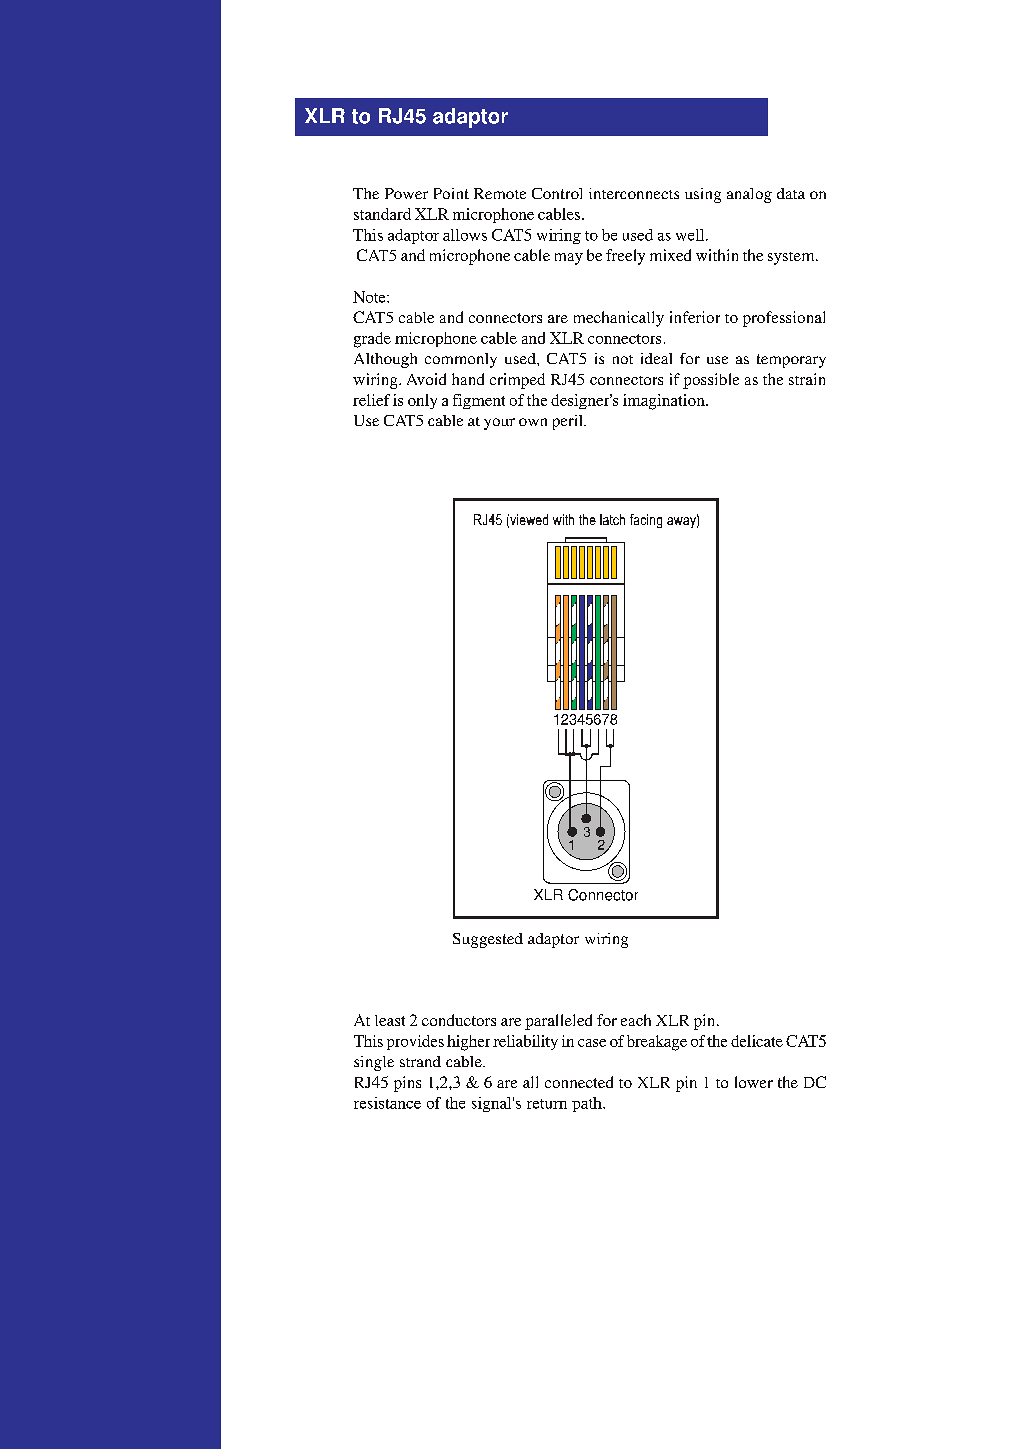 The height and width of the page is (1449, 1024). What do you see at coordinates (749, 195) in the page?
I see `analog` at bounding box center [749, 195].
